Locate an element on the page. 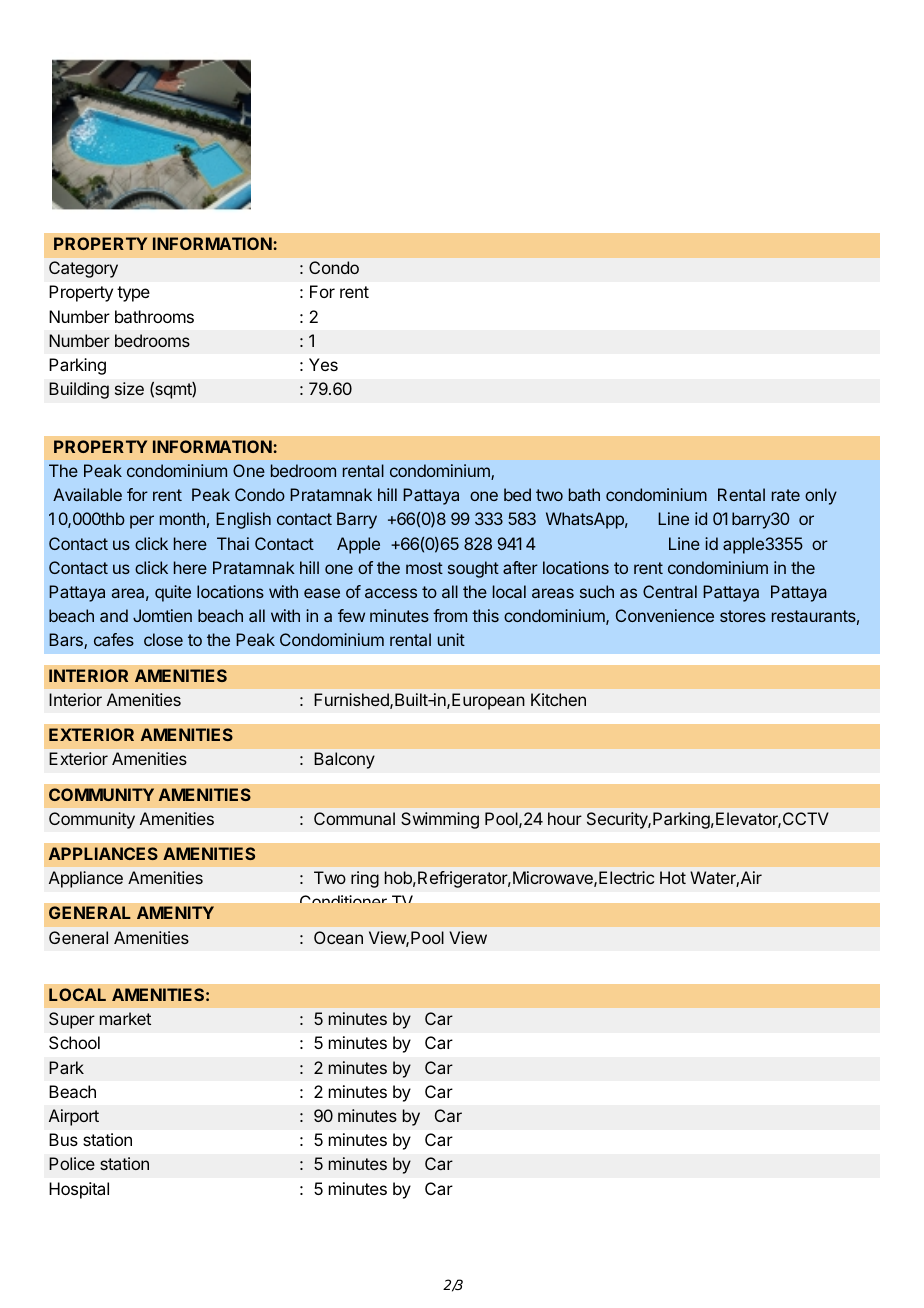 This page has width=924, height=1308. rate is located at coordinates (786, 495).
